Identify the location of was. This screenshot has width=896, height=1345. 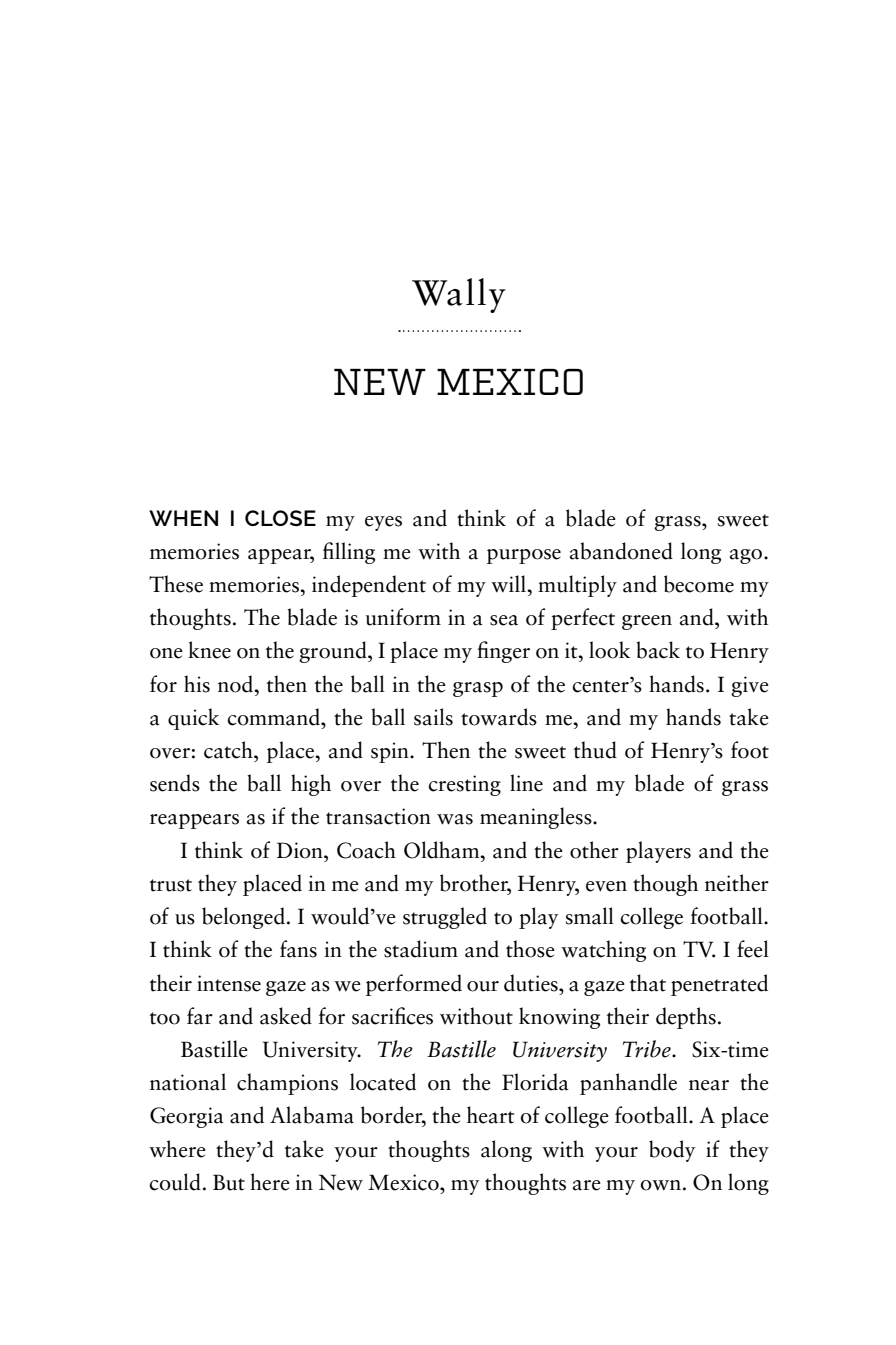
(455, 819).
